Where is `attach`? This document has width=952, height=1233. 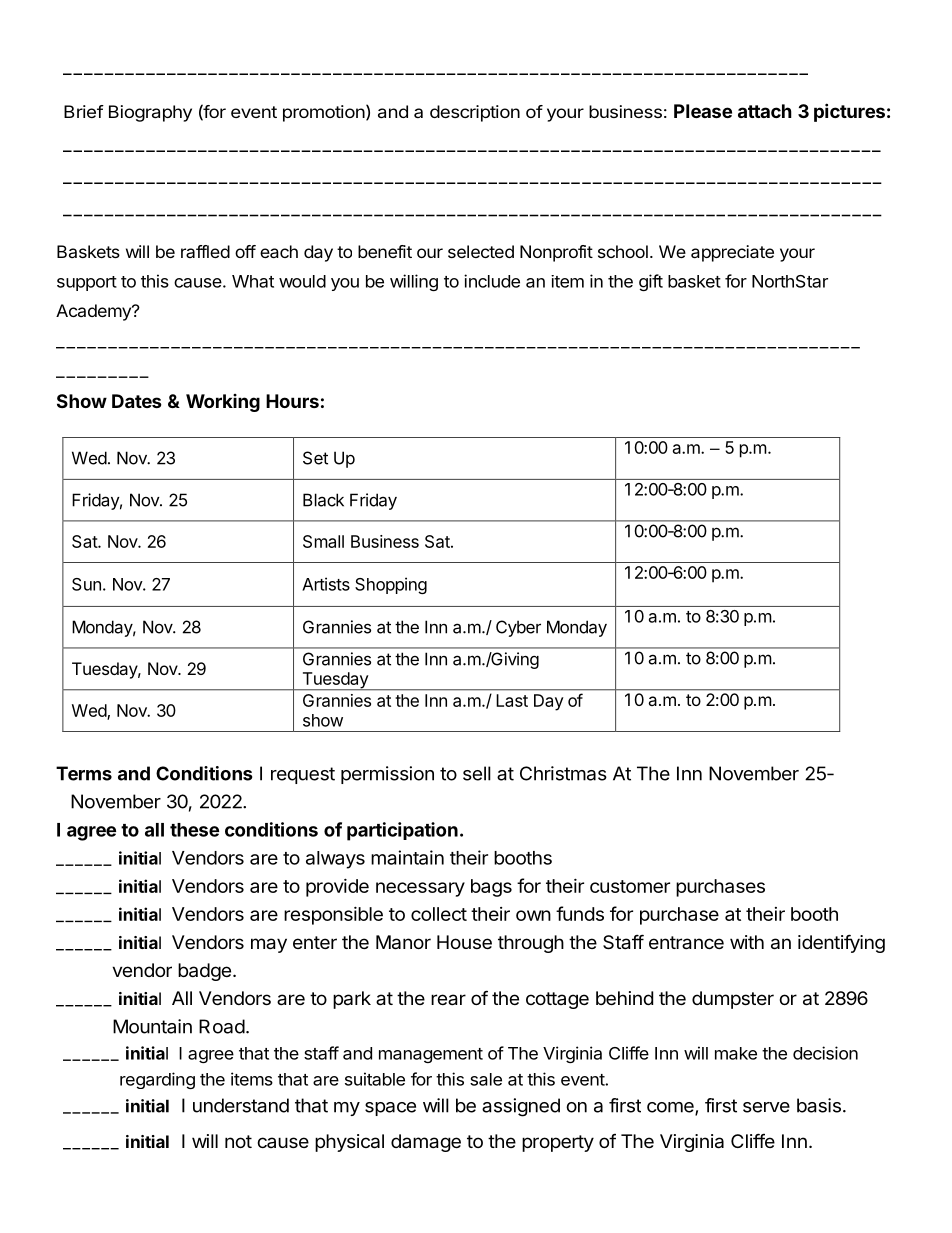
attach is located at coordinates (765, 111).
